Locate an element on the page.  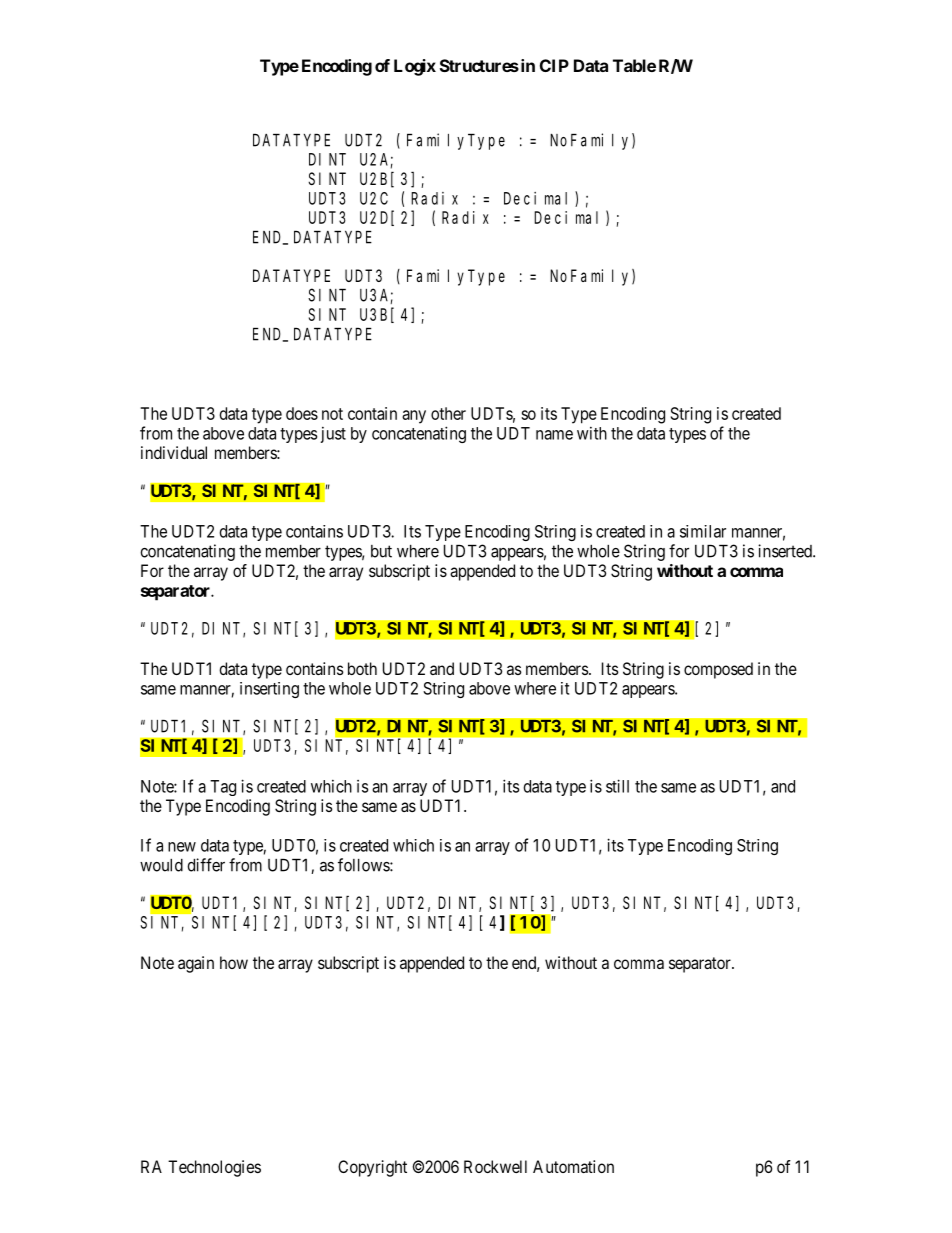
differ is located at coordinates (206, 865).
